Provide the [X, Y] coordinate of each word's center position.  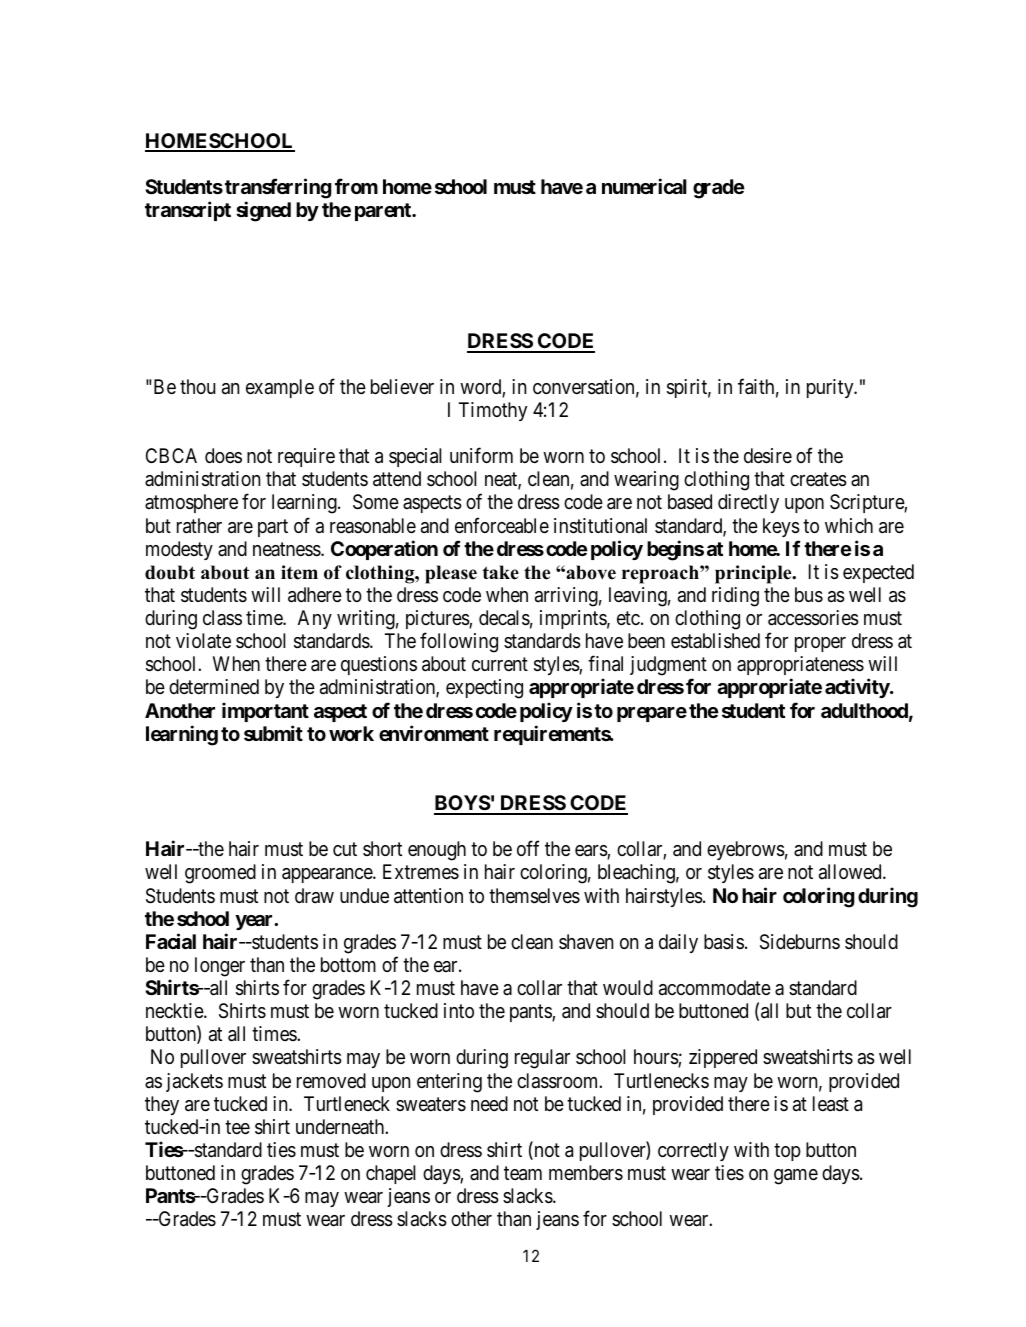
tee [237, 1127]
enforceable [502, 525]
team [523, 1173]
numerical [644, 186]
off [528, 848]
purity [831, 388]
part [273, 528]
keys [781, 527]
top [787, 1152]
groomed [220, 874]
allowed [851, 872]
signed [263, 211]
